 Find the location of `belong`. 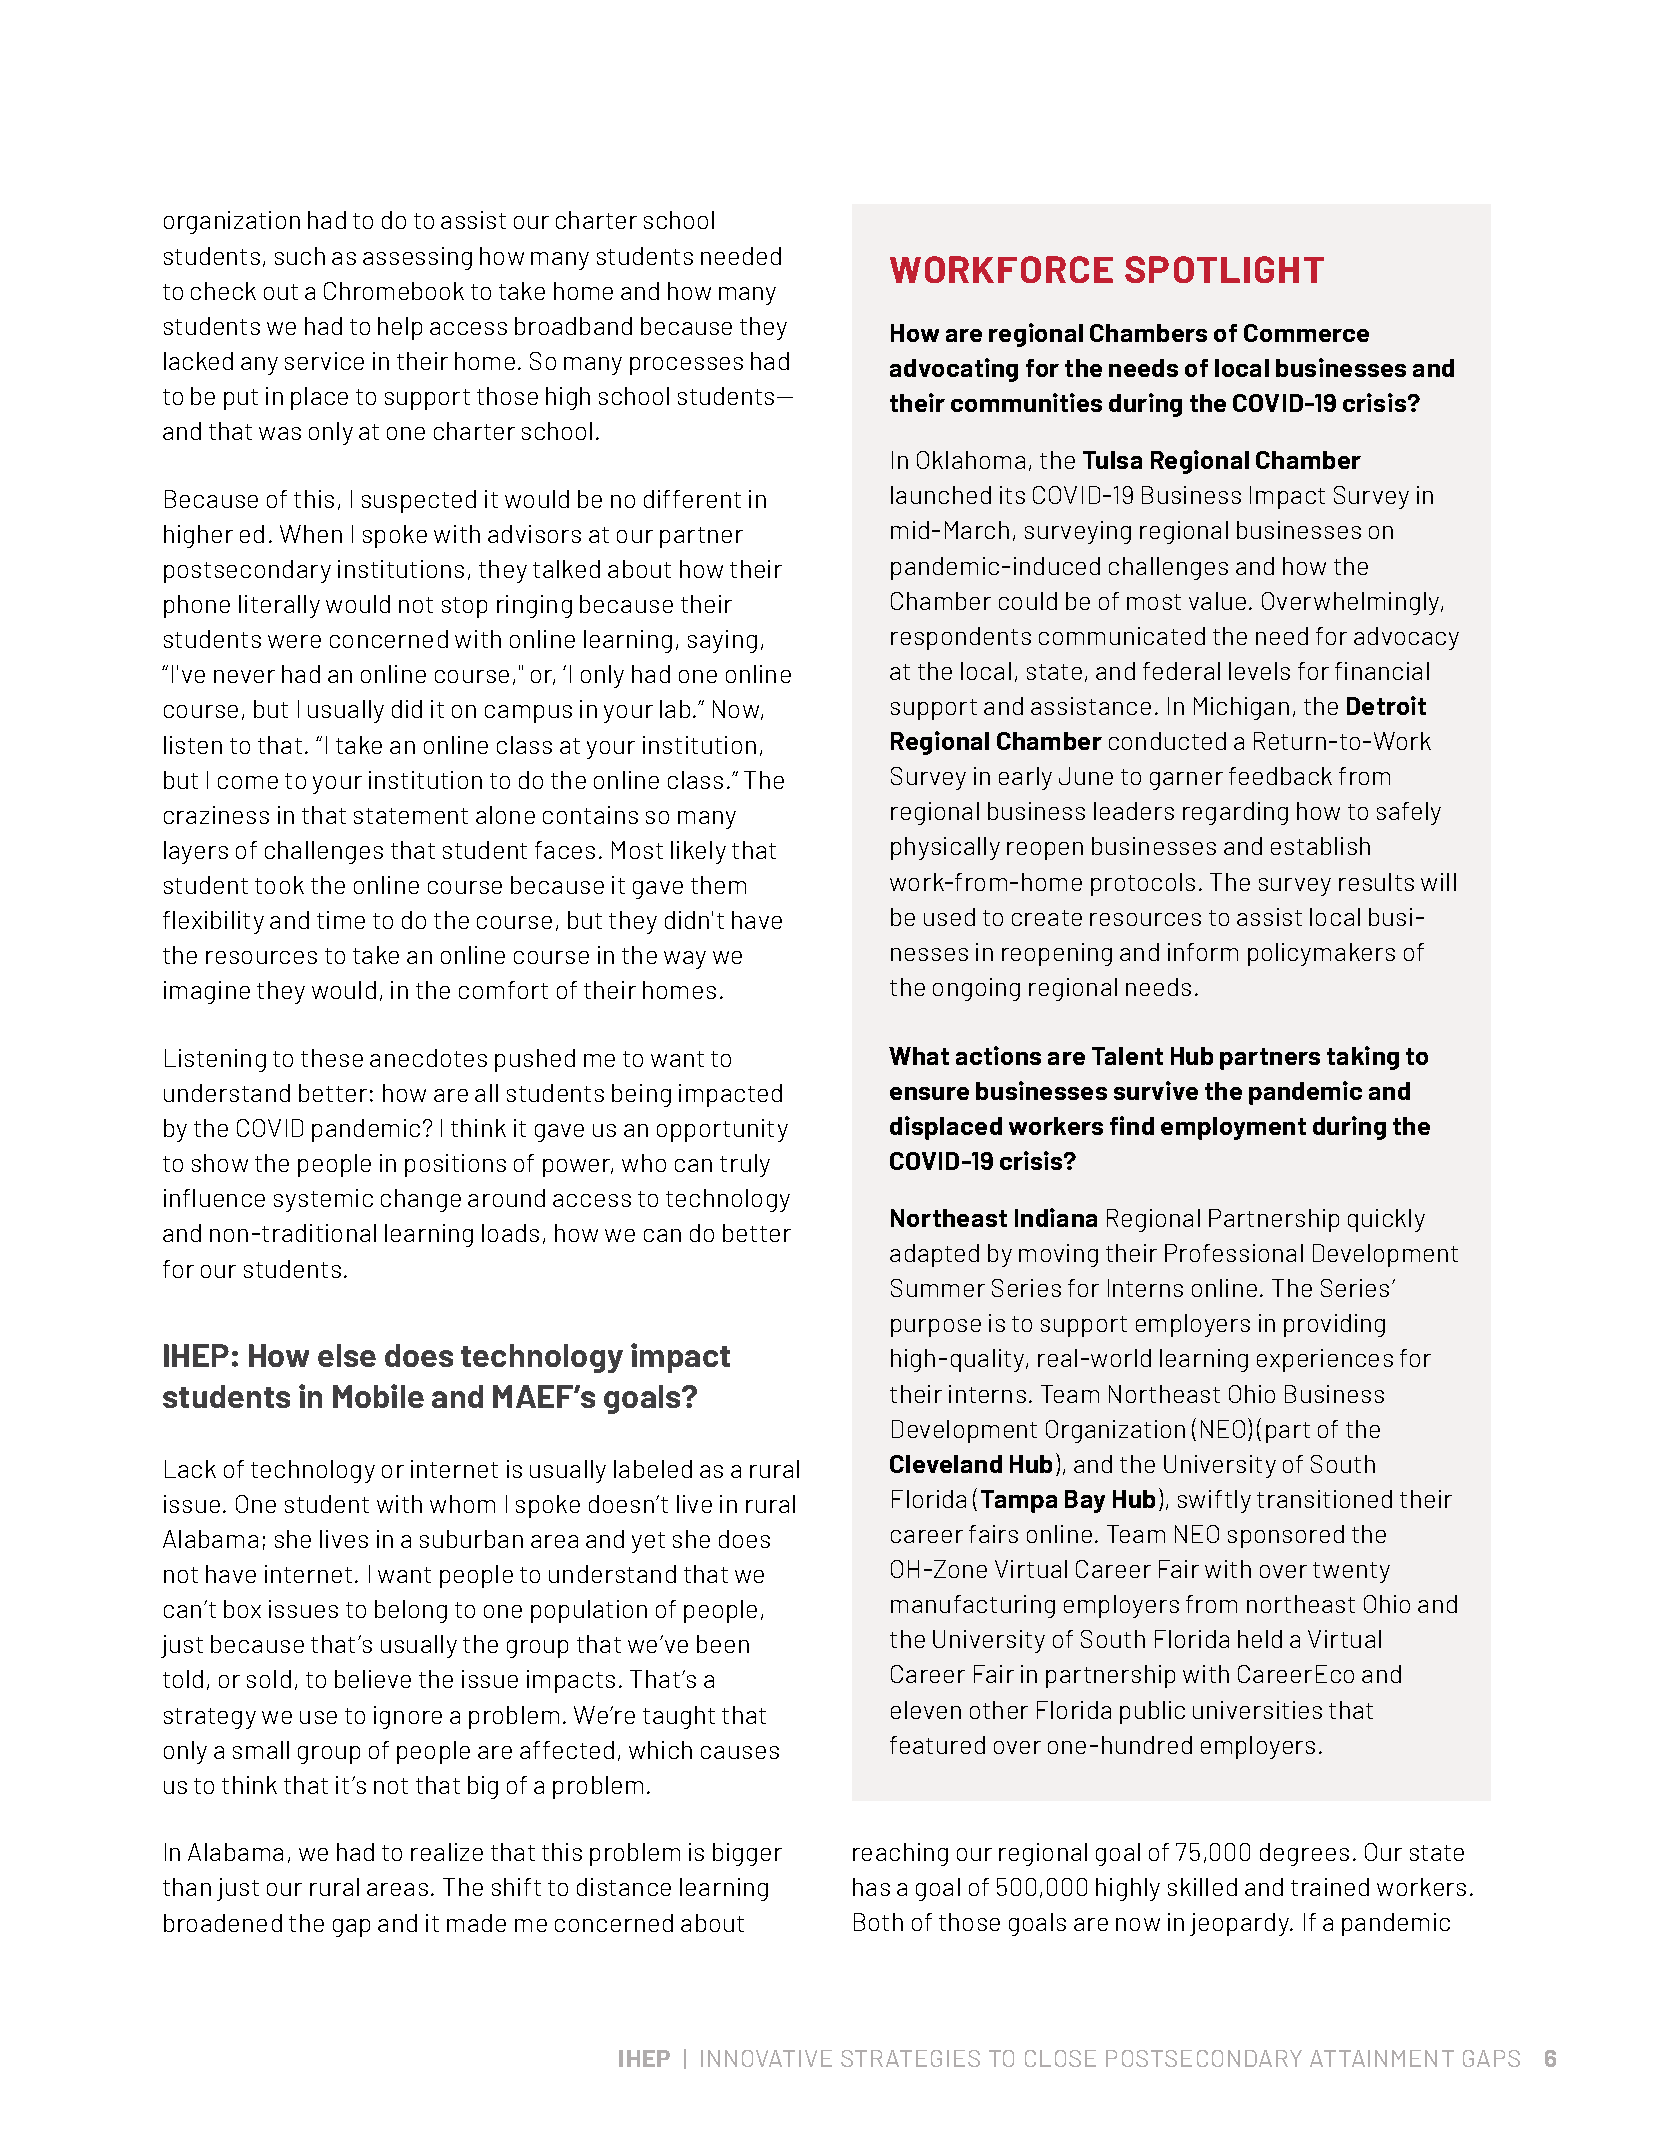

belong is located at coordinates (411, 1611).
